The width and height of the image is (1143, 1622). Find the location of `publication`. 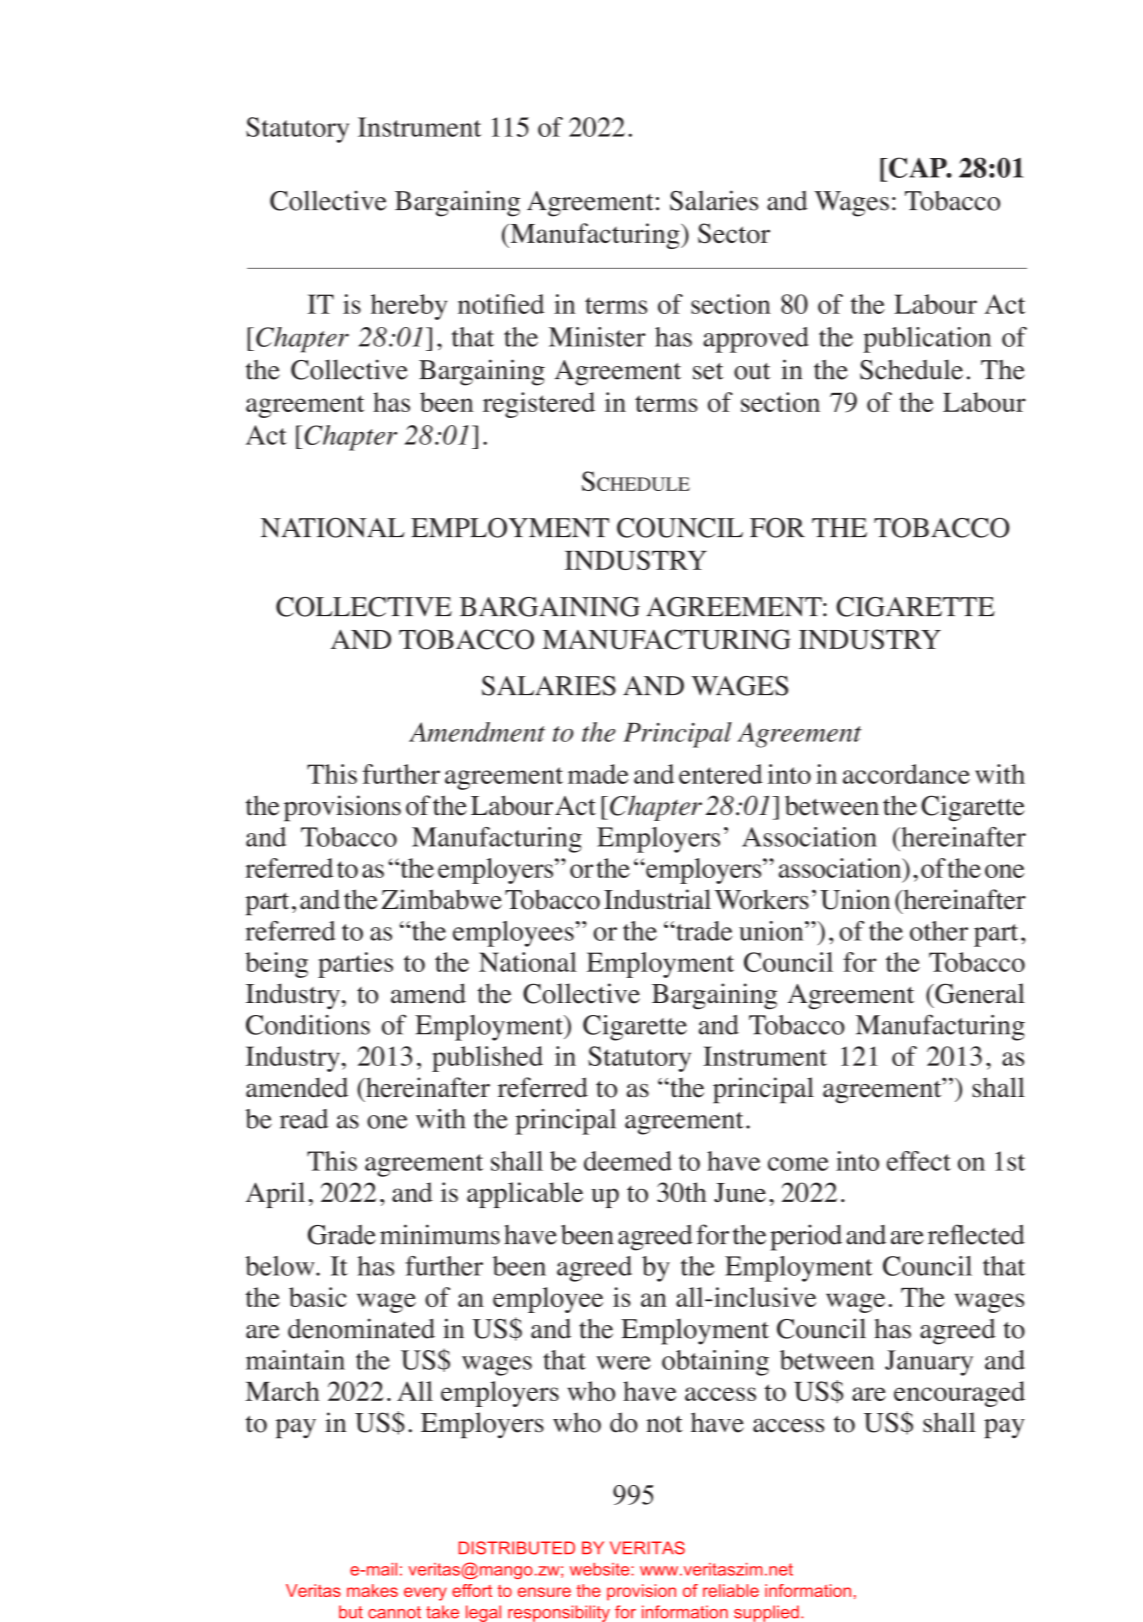

publication is located at coordinates (927, 340).
